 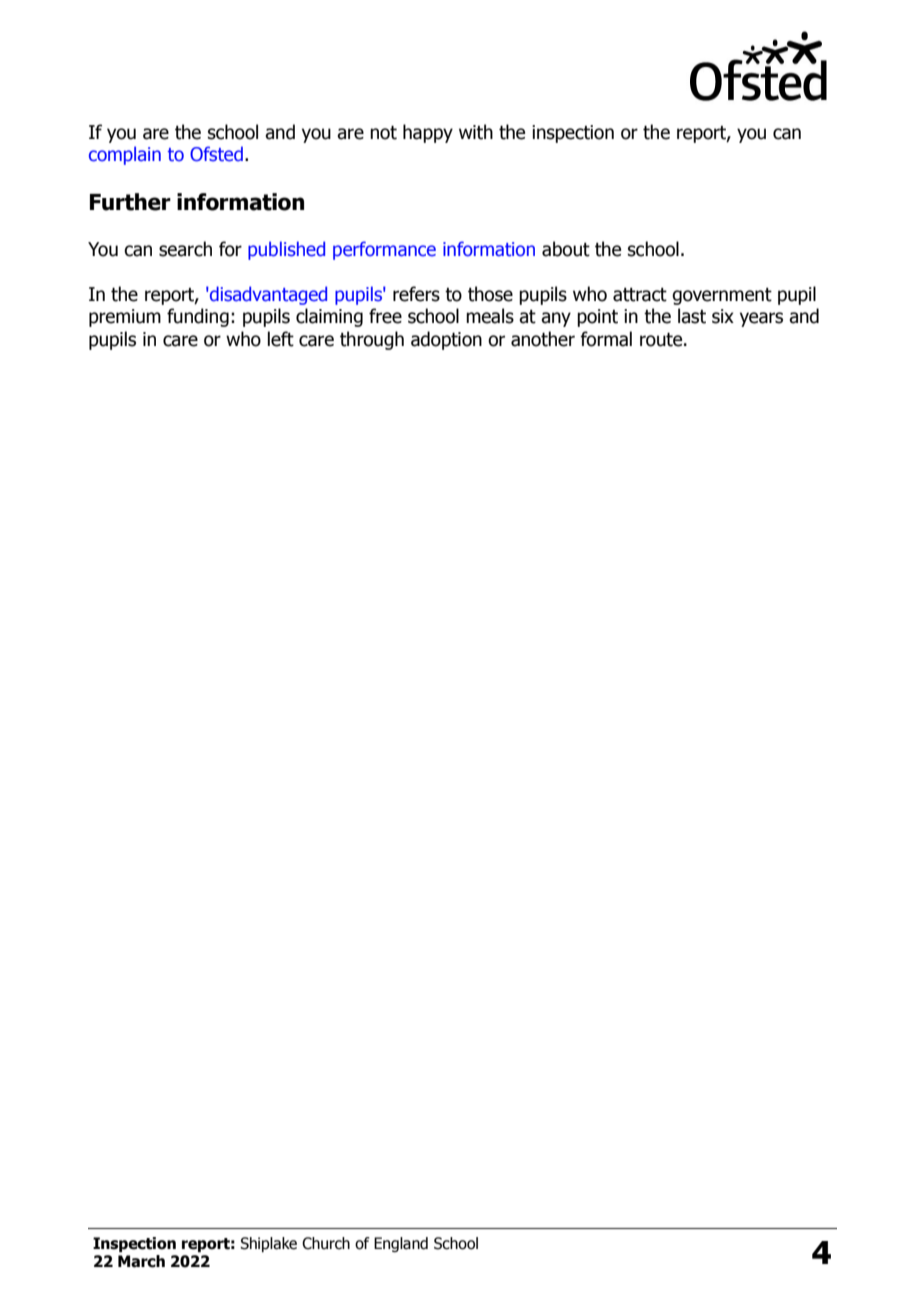 What do you see at coordinates (198, 317) in the document?
I see `funding` at bounding box center [198, 317].
